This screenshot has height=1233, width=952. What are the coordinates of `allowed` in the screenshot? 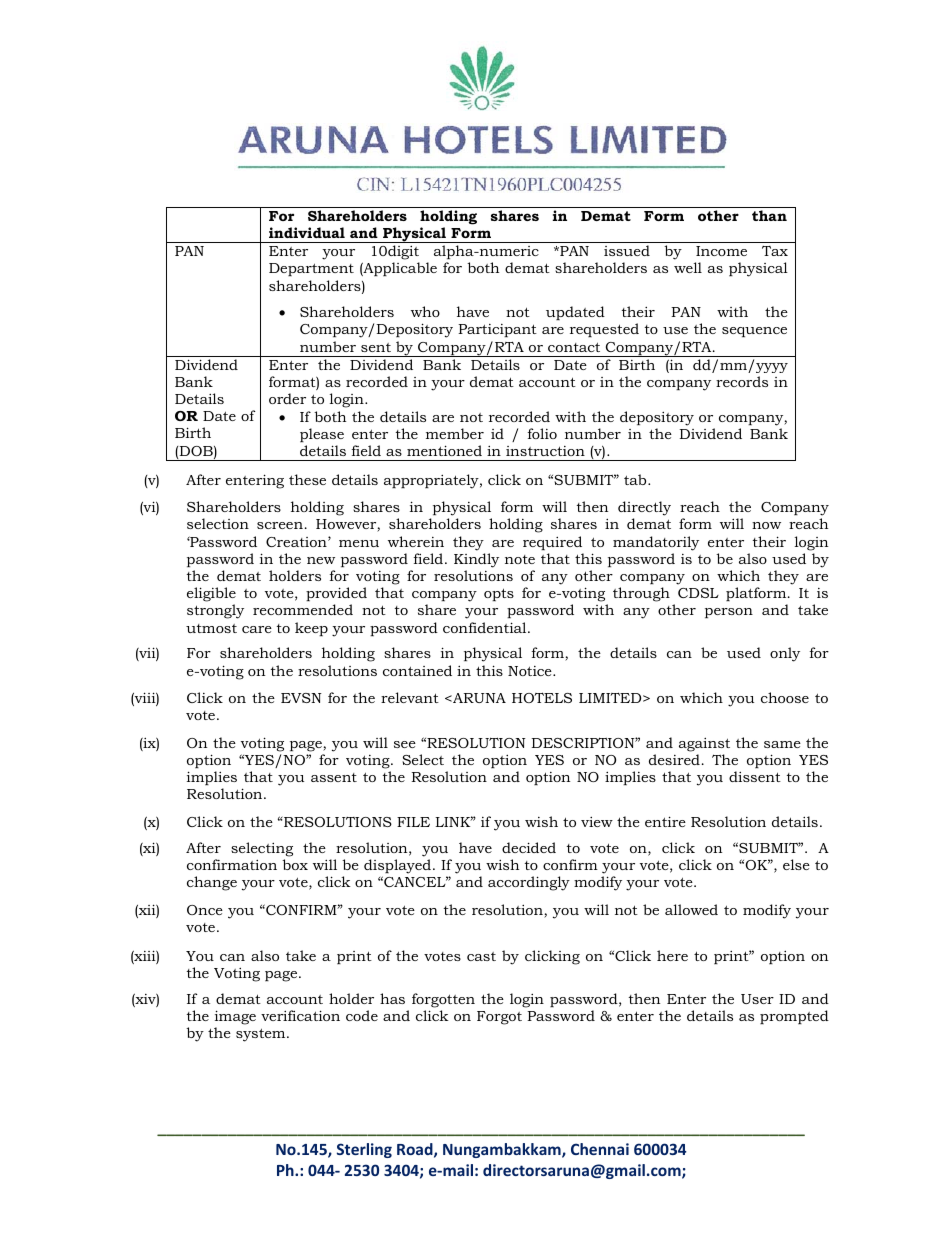 It's located at (691, 909).
